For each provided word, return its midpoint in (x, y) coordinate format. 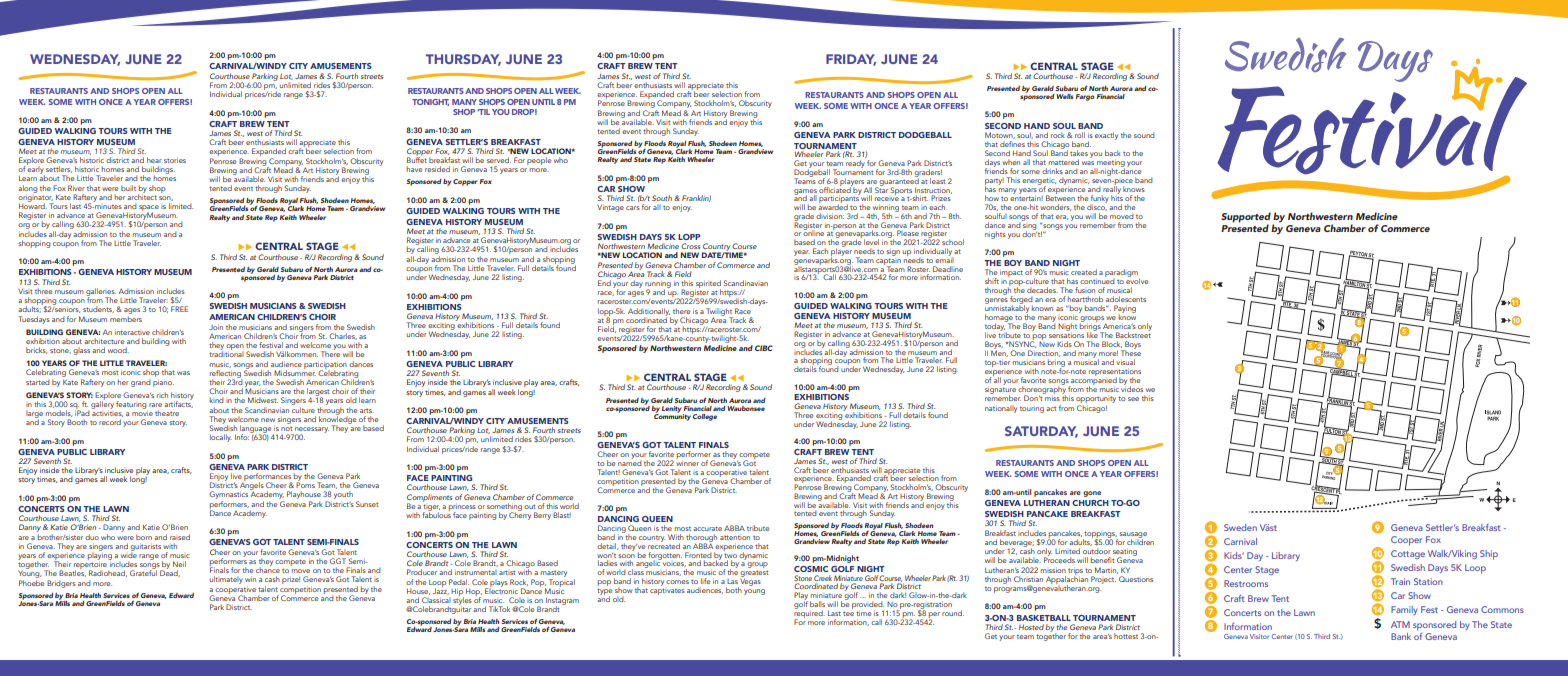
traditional (226, 353)
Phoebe (32, 581)
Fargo (1085, 97)
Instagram (562, 602)
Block (1112, 344)
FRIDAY (851, 60)
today (995, 327)
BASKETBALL (1044, 618)
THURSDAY (463, 60)
